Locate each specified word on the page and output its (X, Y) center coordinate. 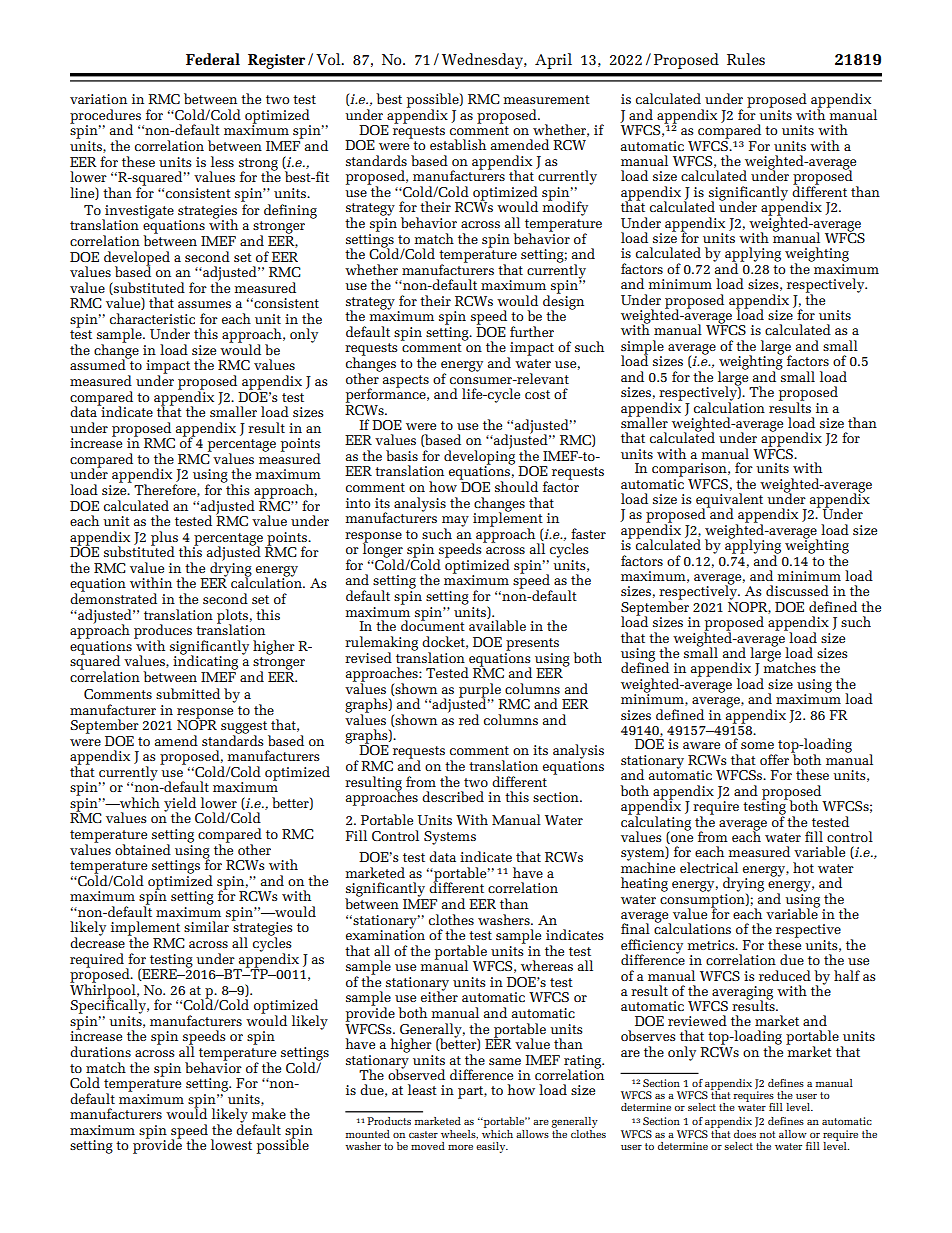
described (453, 796)
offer (774, 759)
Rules (746, 59)
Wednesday (483, 61)
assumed (99, 364)
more (460, 1147)
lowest (231, 1144)
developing (479, 457)
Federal (213, 59)
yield (181, 805)
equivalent (729, 501)
